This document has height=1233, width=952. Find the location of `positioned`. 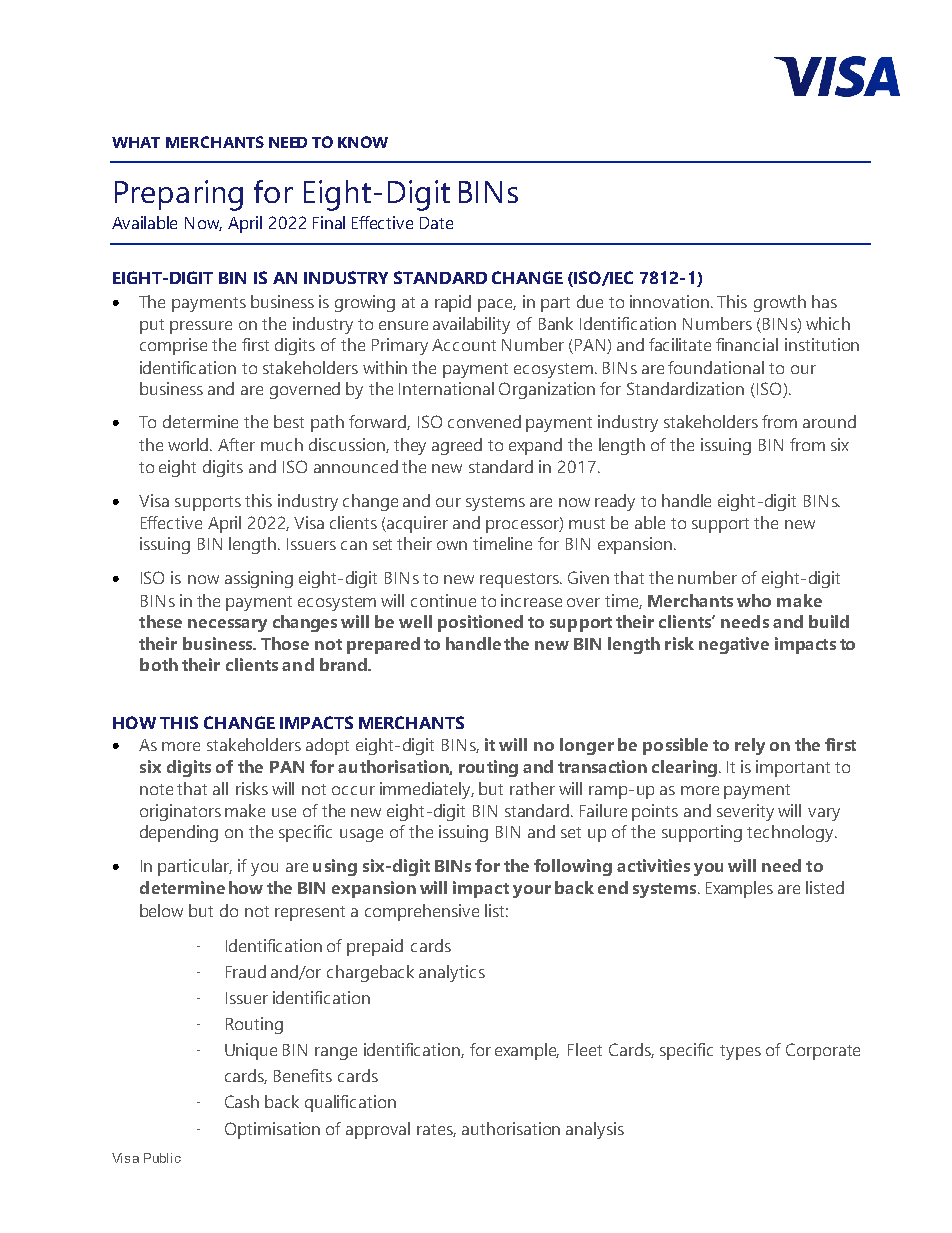

positioned is located at coordinates (480, 623).
